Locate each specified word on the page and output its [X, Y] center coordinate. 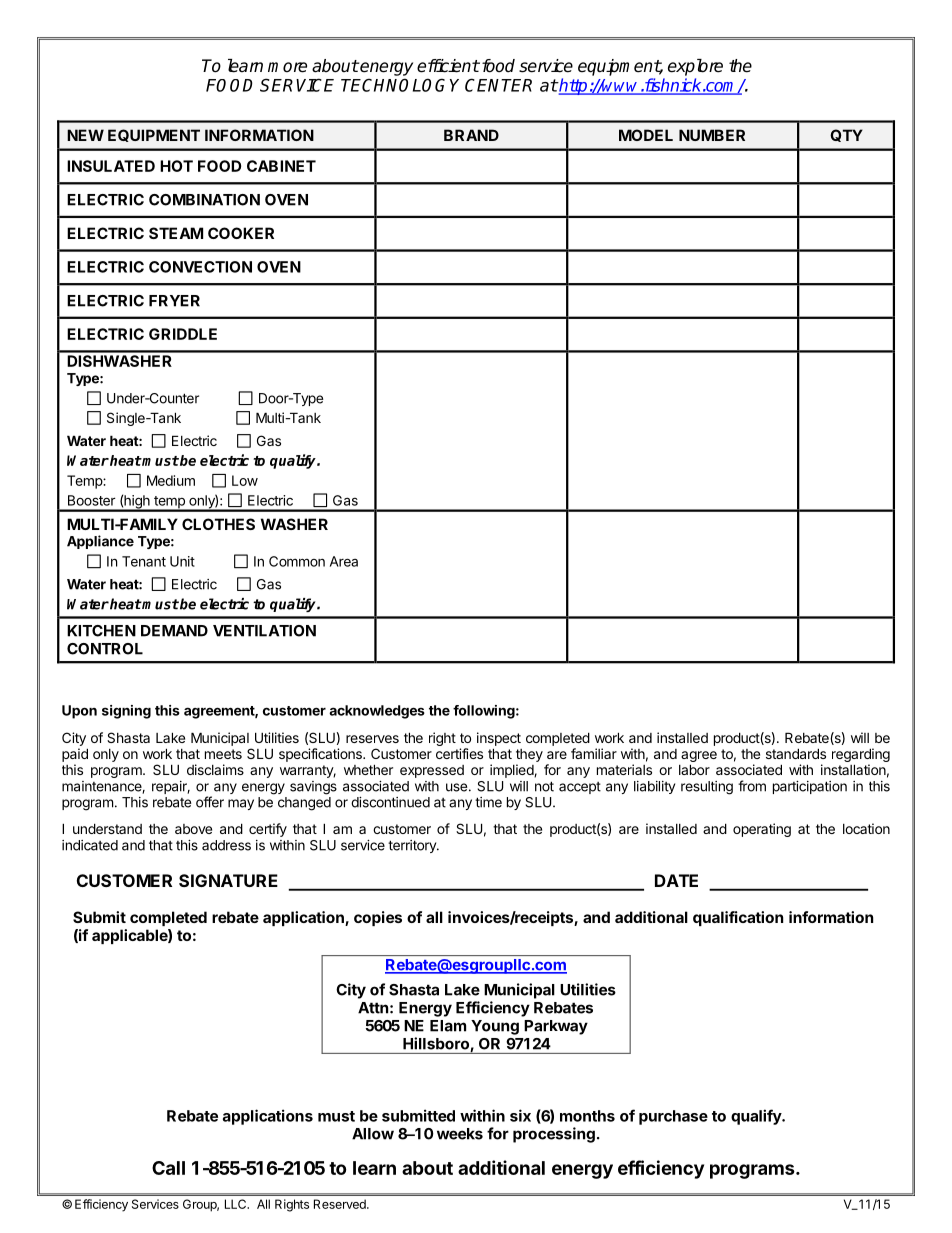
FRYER [174, 301]
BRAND [471, 135]
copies [378, 918]
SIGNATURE [228, 880]
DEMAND [174, 631]
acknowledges [377, 712]
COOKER [241, 233]
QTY [846, 135]
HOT [176, 166]
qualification [738, 918]
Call [168, 1168]
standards [796, 753]
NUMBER [712, 135]
